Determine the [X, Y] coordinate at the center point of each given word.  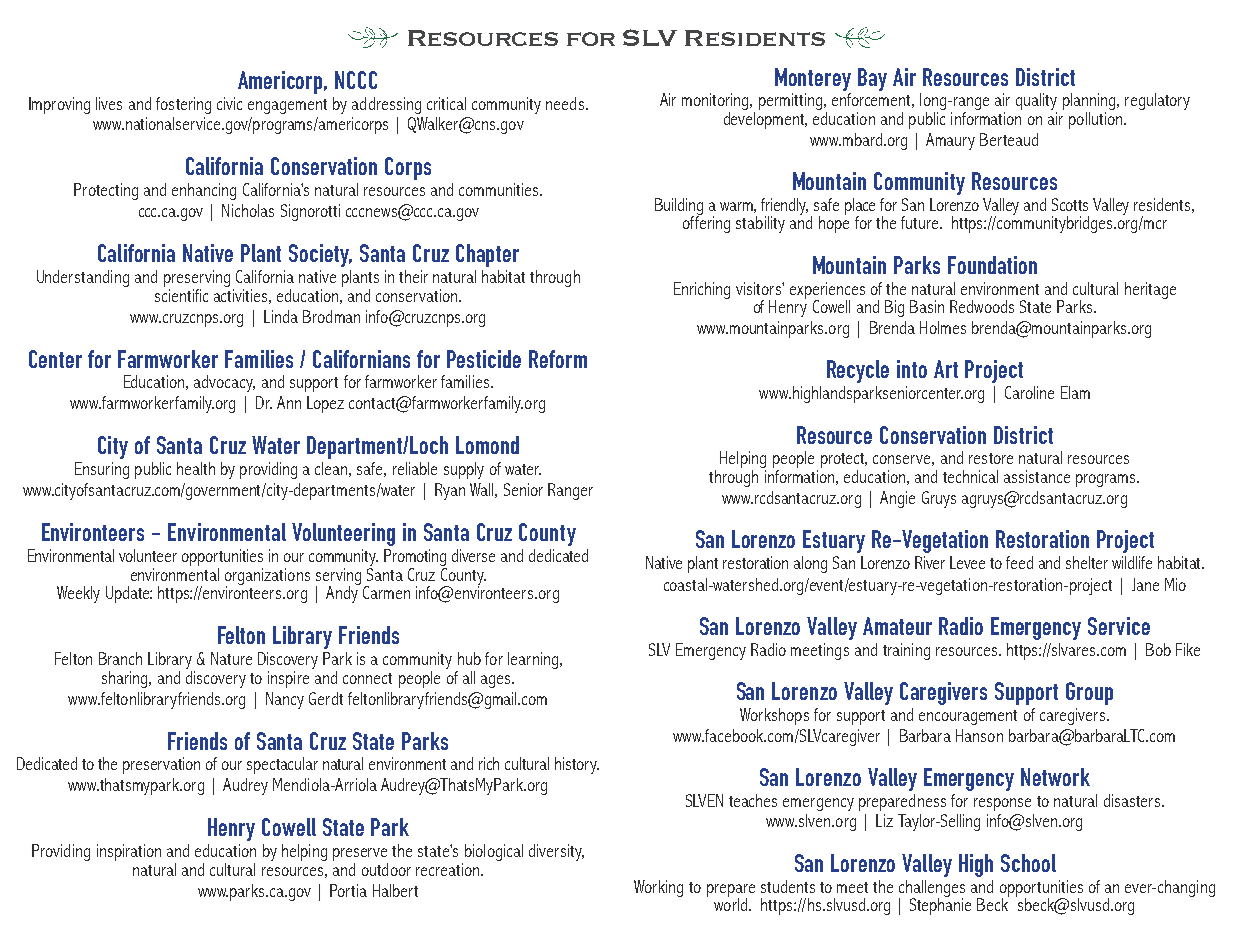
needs [566, 103]
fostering [183, 105]
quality [1036, 103]
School [1028, 863]
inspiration [129, 852]
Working [658, 888]
